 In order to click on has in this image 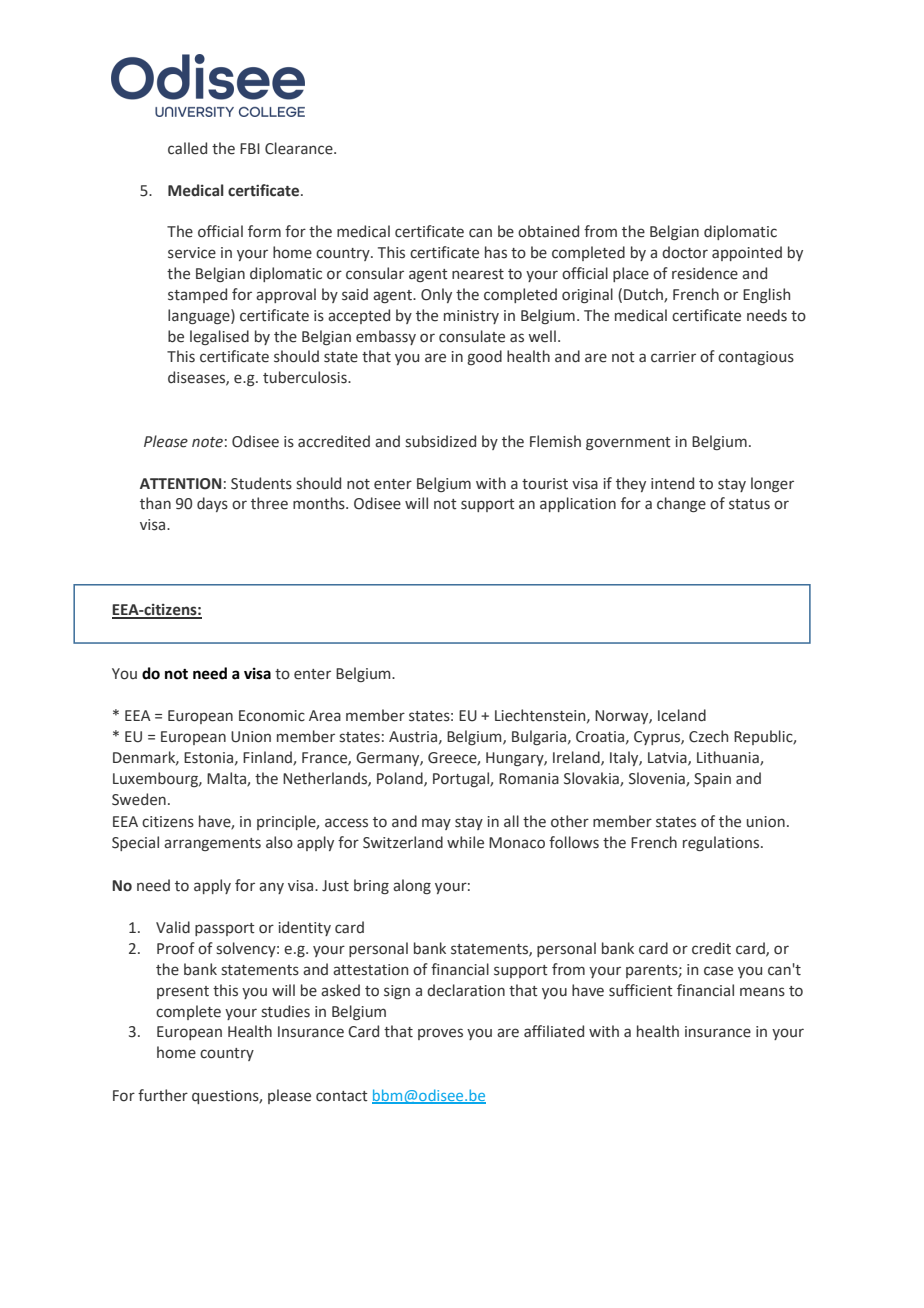, I will do `click(496, 252)`.
